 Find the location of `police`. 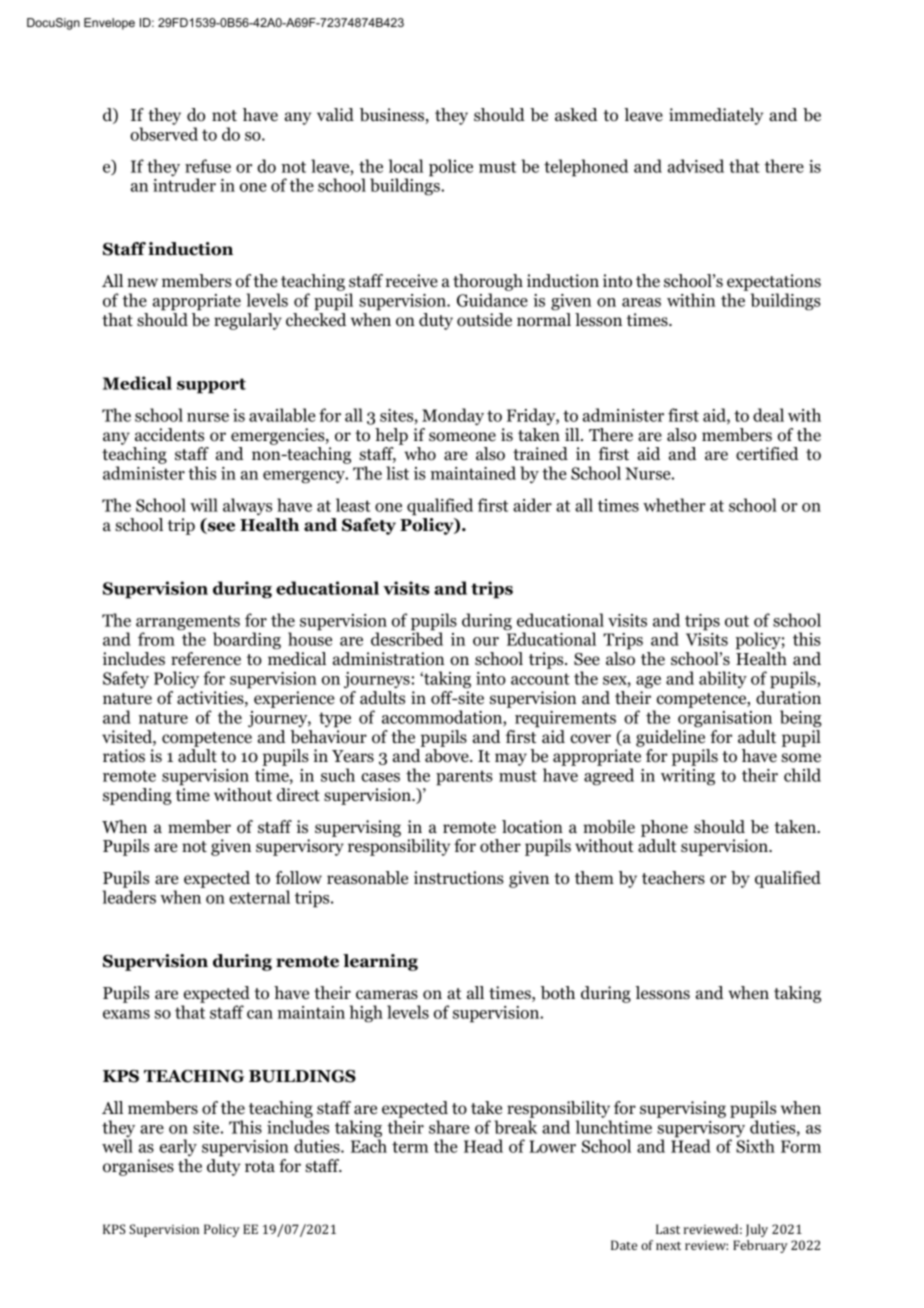

police is located at coordinates (451, 168).
